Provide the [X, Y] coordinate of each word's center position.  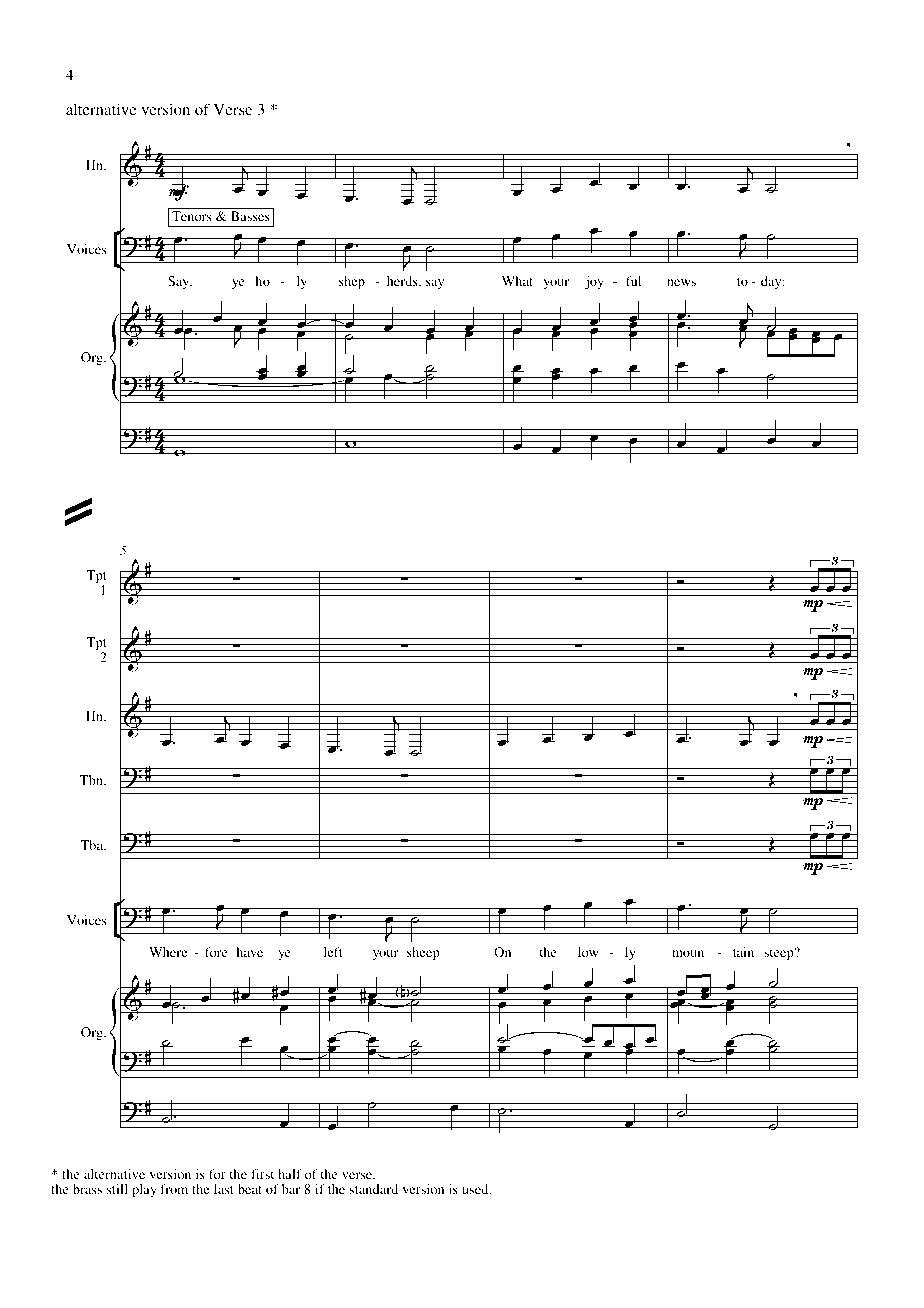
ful [633, 281]
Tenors [192, 216]
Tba [93, 845]
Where [168, 952]
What [517, 281]
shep [352, 282]
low [588, 952]
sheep [423, 953]
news [681, 282]
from [174, 1189]
